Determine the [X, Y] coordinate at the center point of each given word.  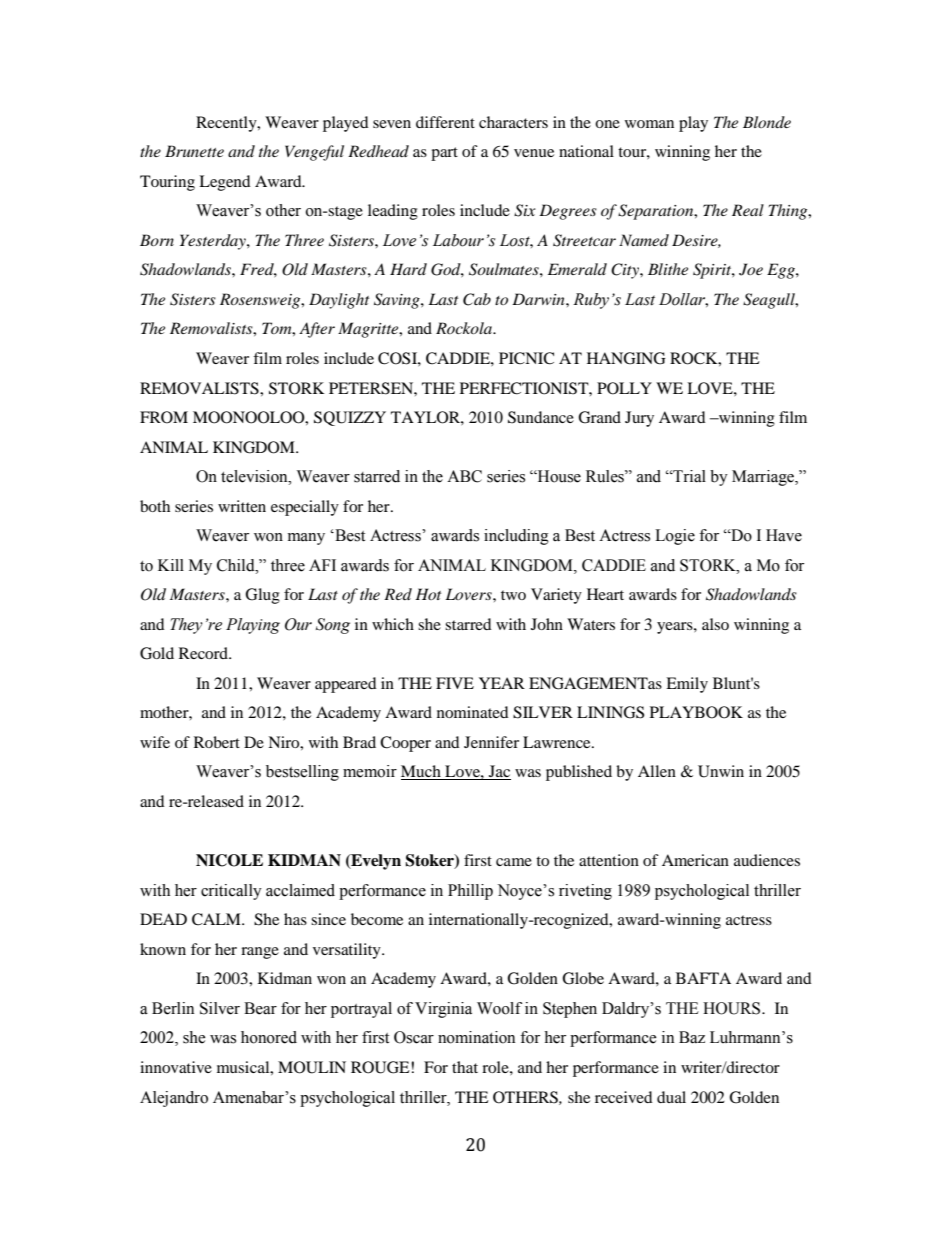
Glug [262, 596]
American [695, 860]
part [444, 154]
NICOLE [229, 860]
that [465, 1067]
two [513, 595]
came [514, 862]
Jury [639, 419]
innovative [176, 1067]
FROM [164, 417]
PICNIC [526, 358]
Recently [227, 124]
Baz [692, 1037]
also [715, 624]
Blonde [767, 122]
